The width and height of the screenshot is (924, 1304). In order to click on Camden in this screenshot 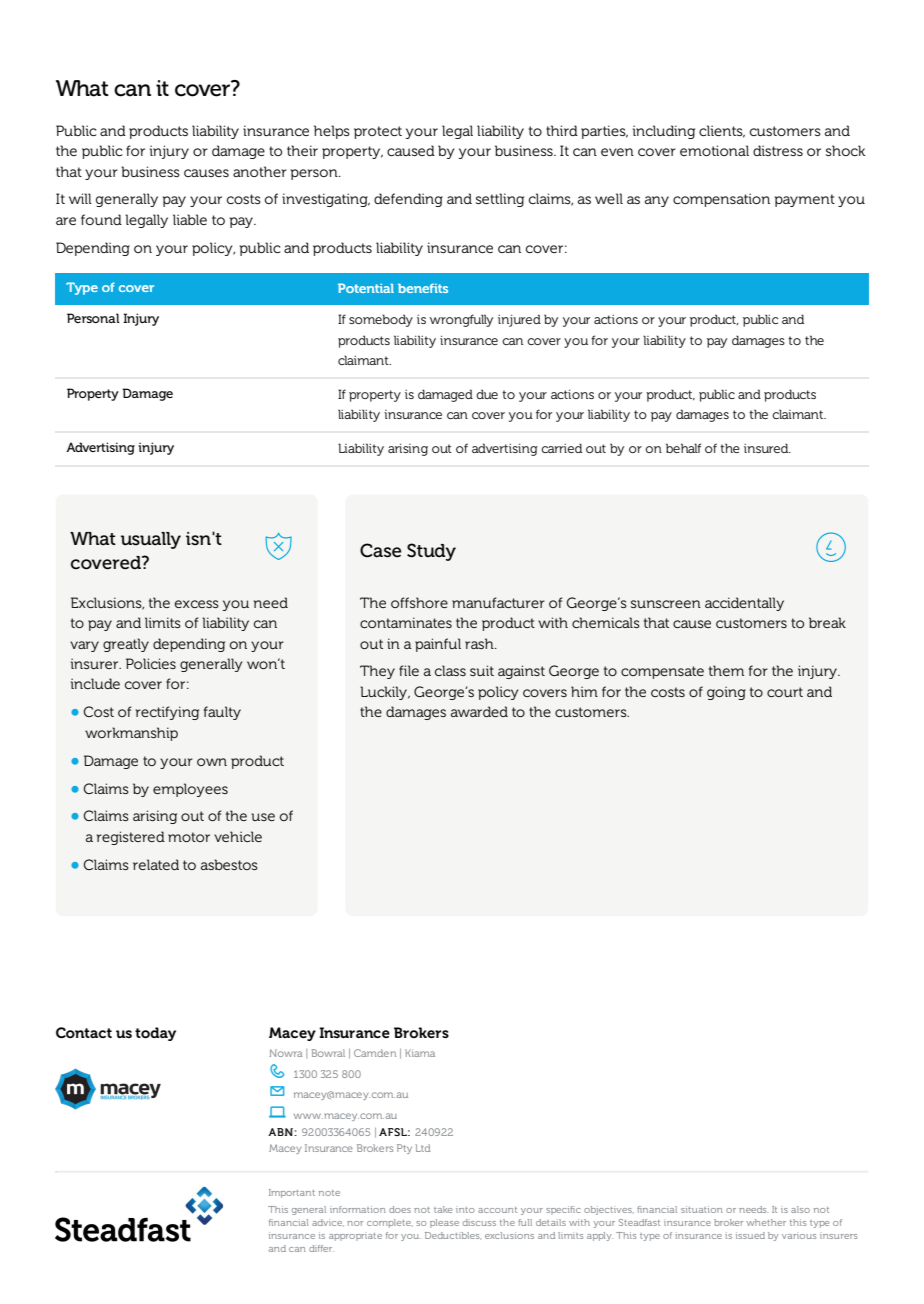, I will do `click(375, 1053)`.
